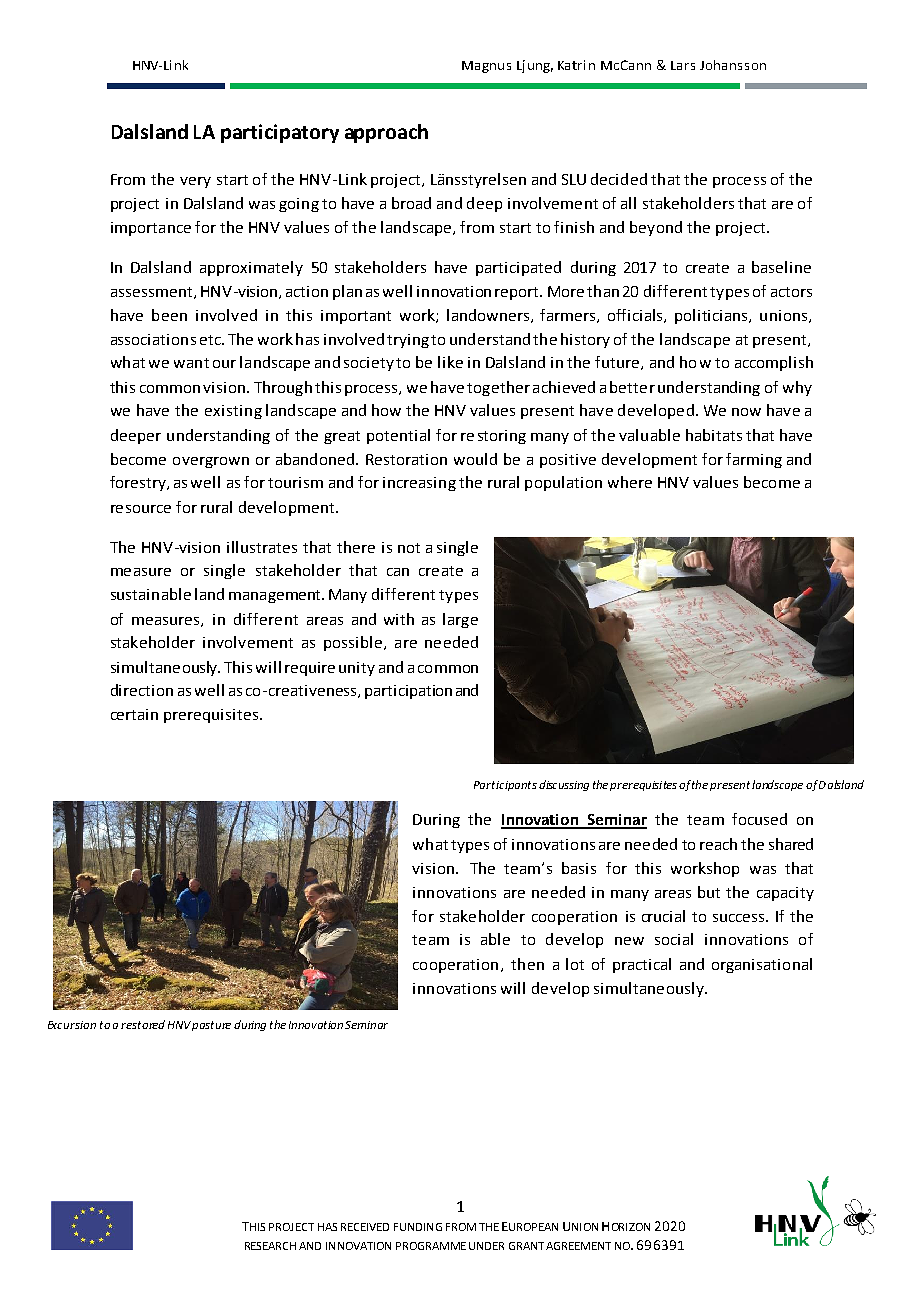 The image size is (924, 1308). Describe the element at coordinates (714, 435) in the document. I see `habitats` at that location.
